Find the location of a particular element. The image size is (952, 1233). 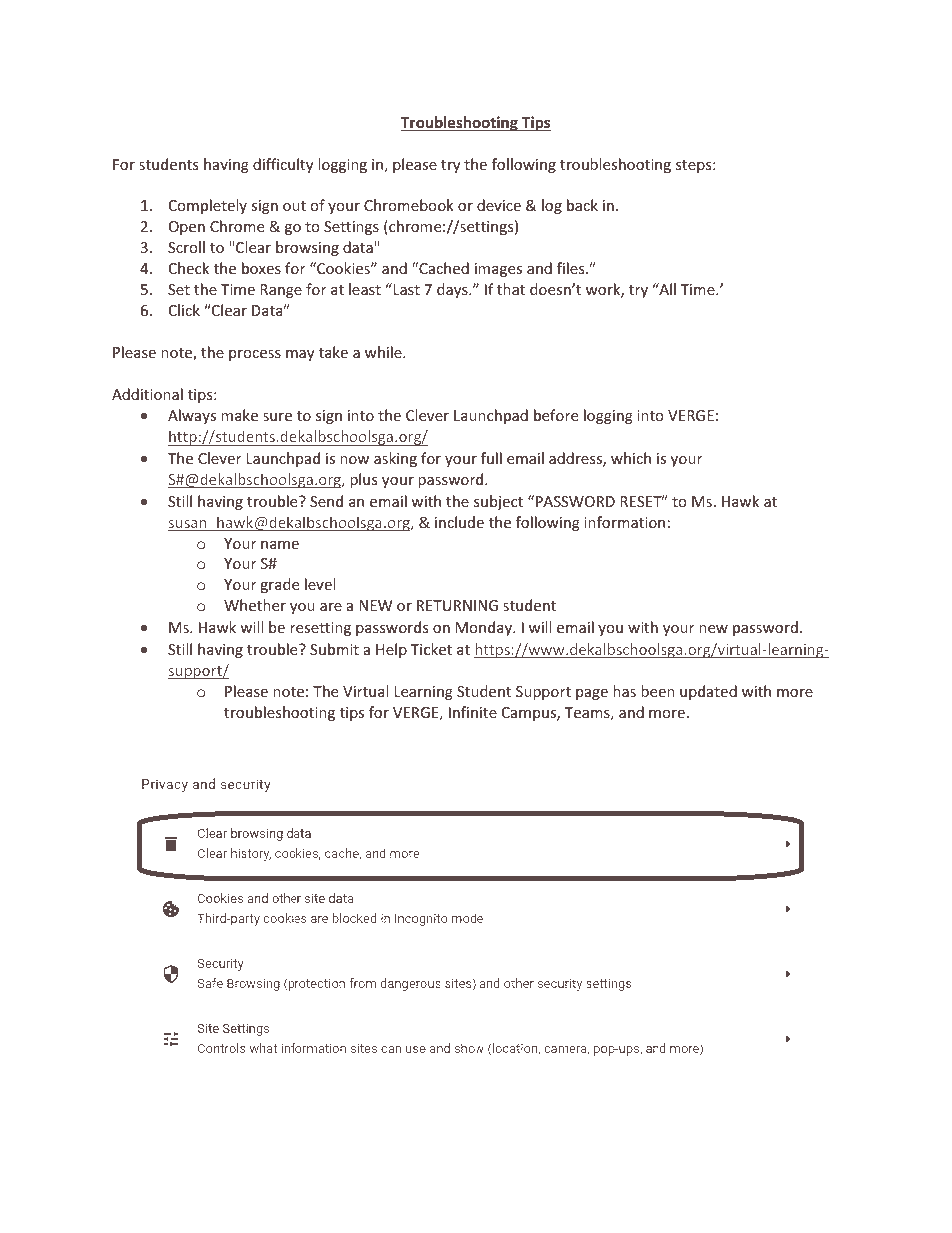

asking is located at coordinates (395, 459).
